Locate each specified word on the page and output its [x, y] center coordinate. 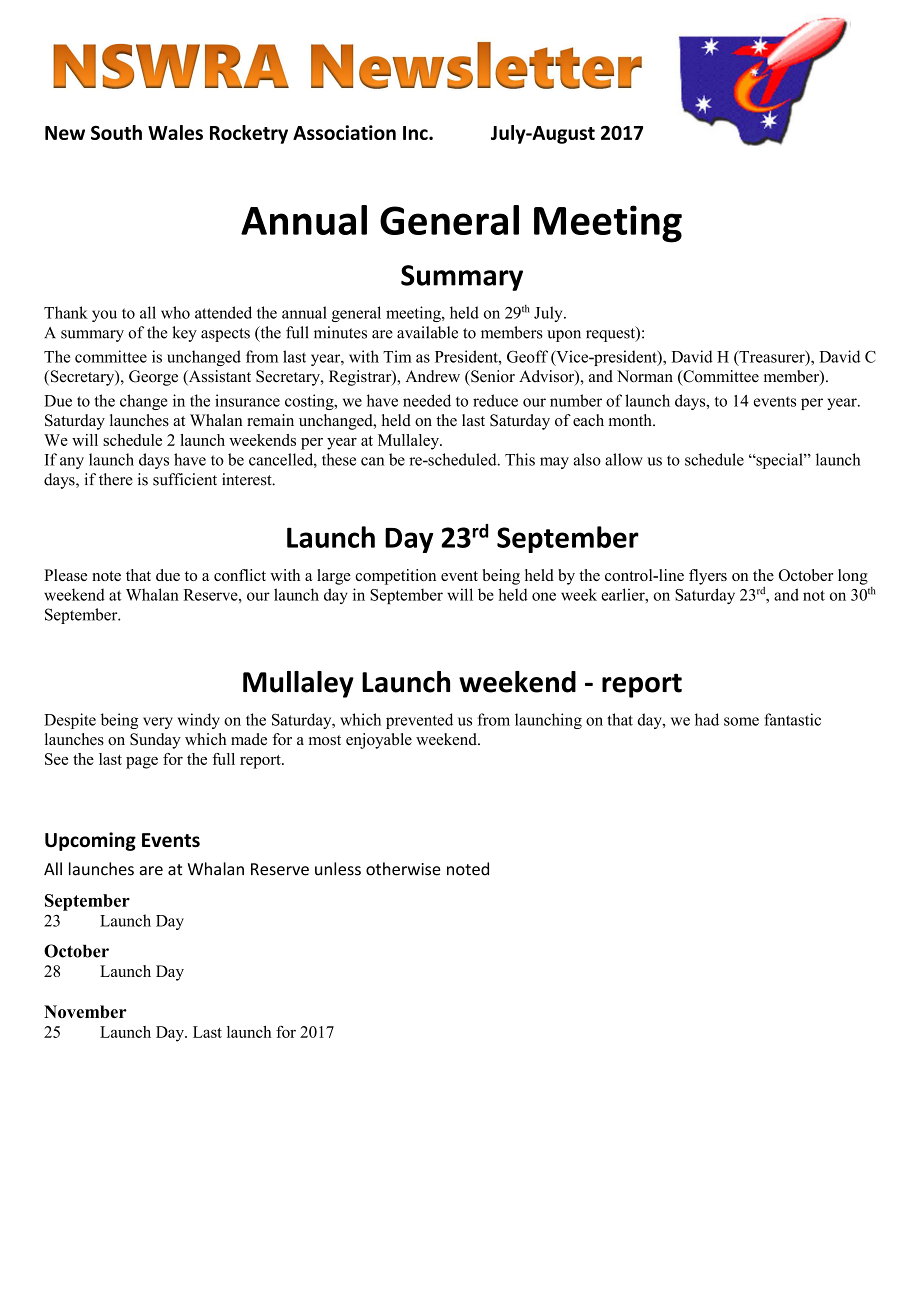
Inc [416, 133]
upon [564, 336]
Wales [175, 132]
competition [395, 577]
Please [65, 575]
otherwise [403, 869]
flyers [708, 577]
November [85, 1011]
